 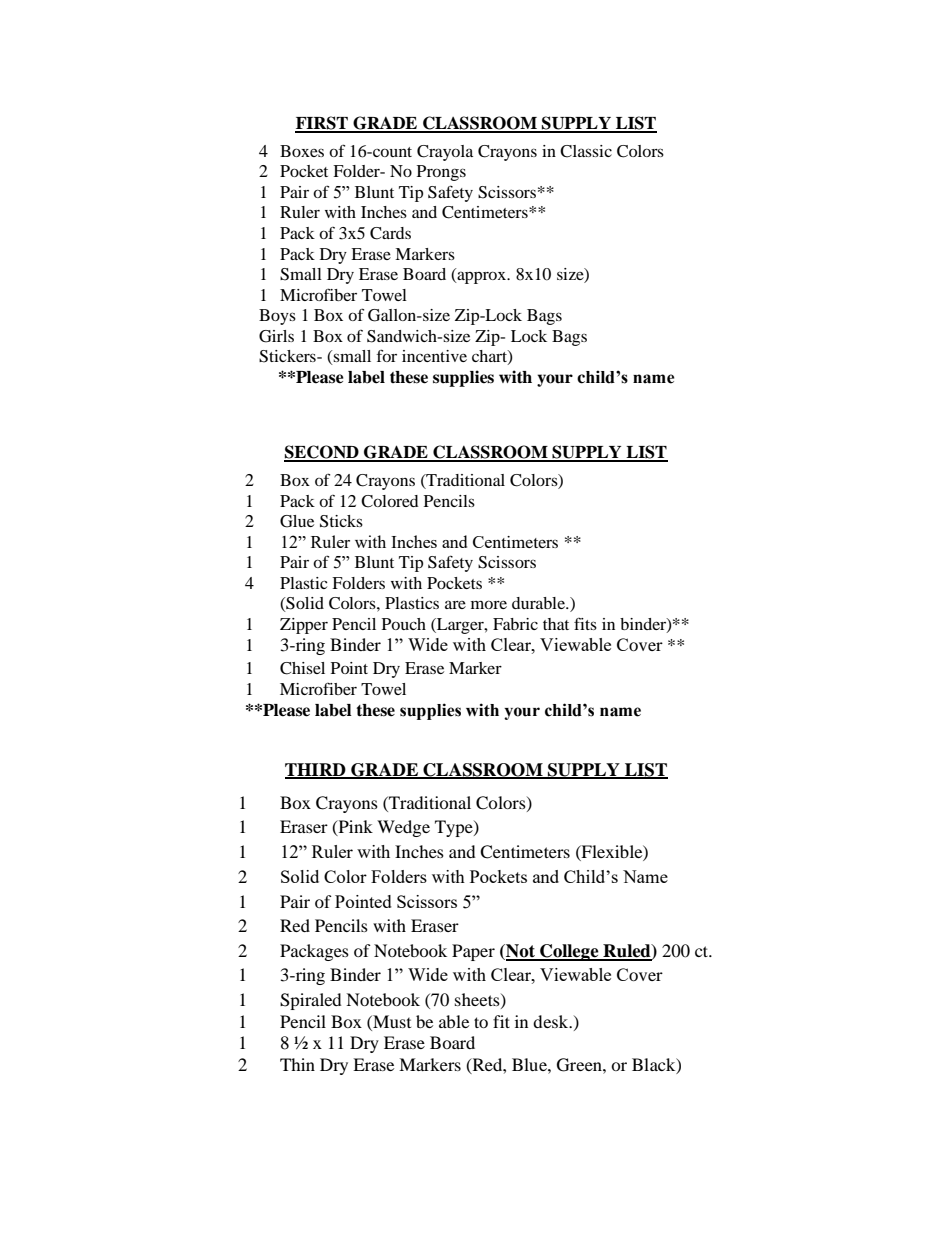 What do you see at coordinates (311, 1001) in the screenshot?
I see `Spiraled` at bounding box center [311, 1001].
